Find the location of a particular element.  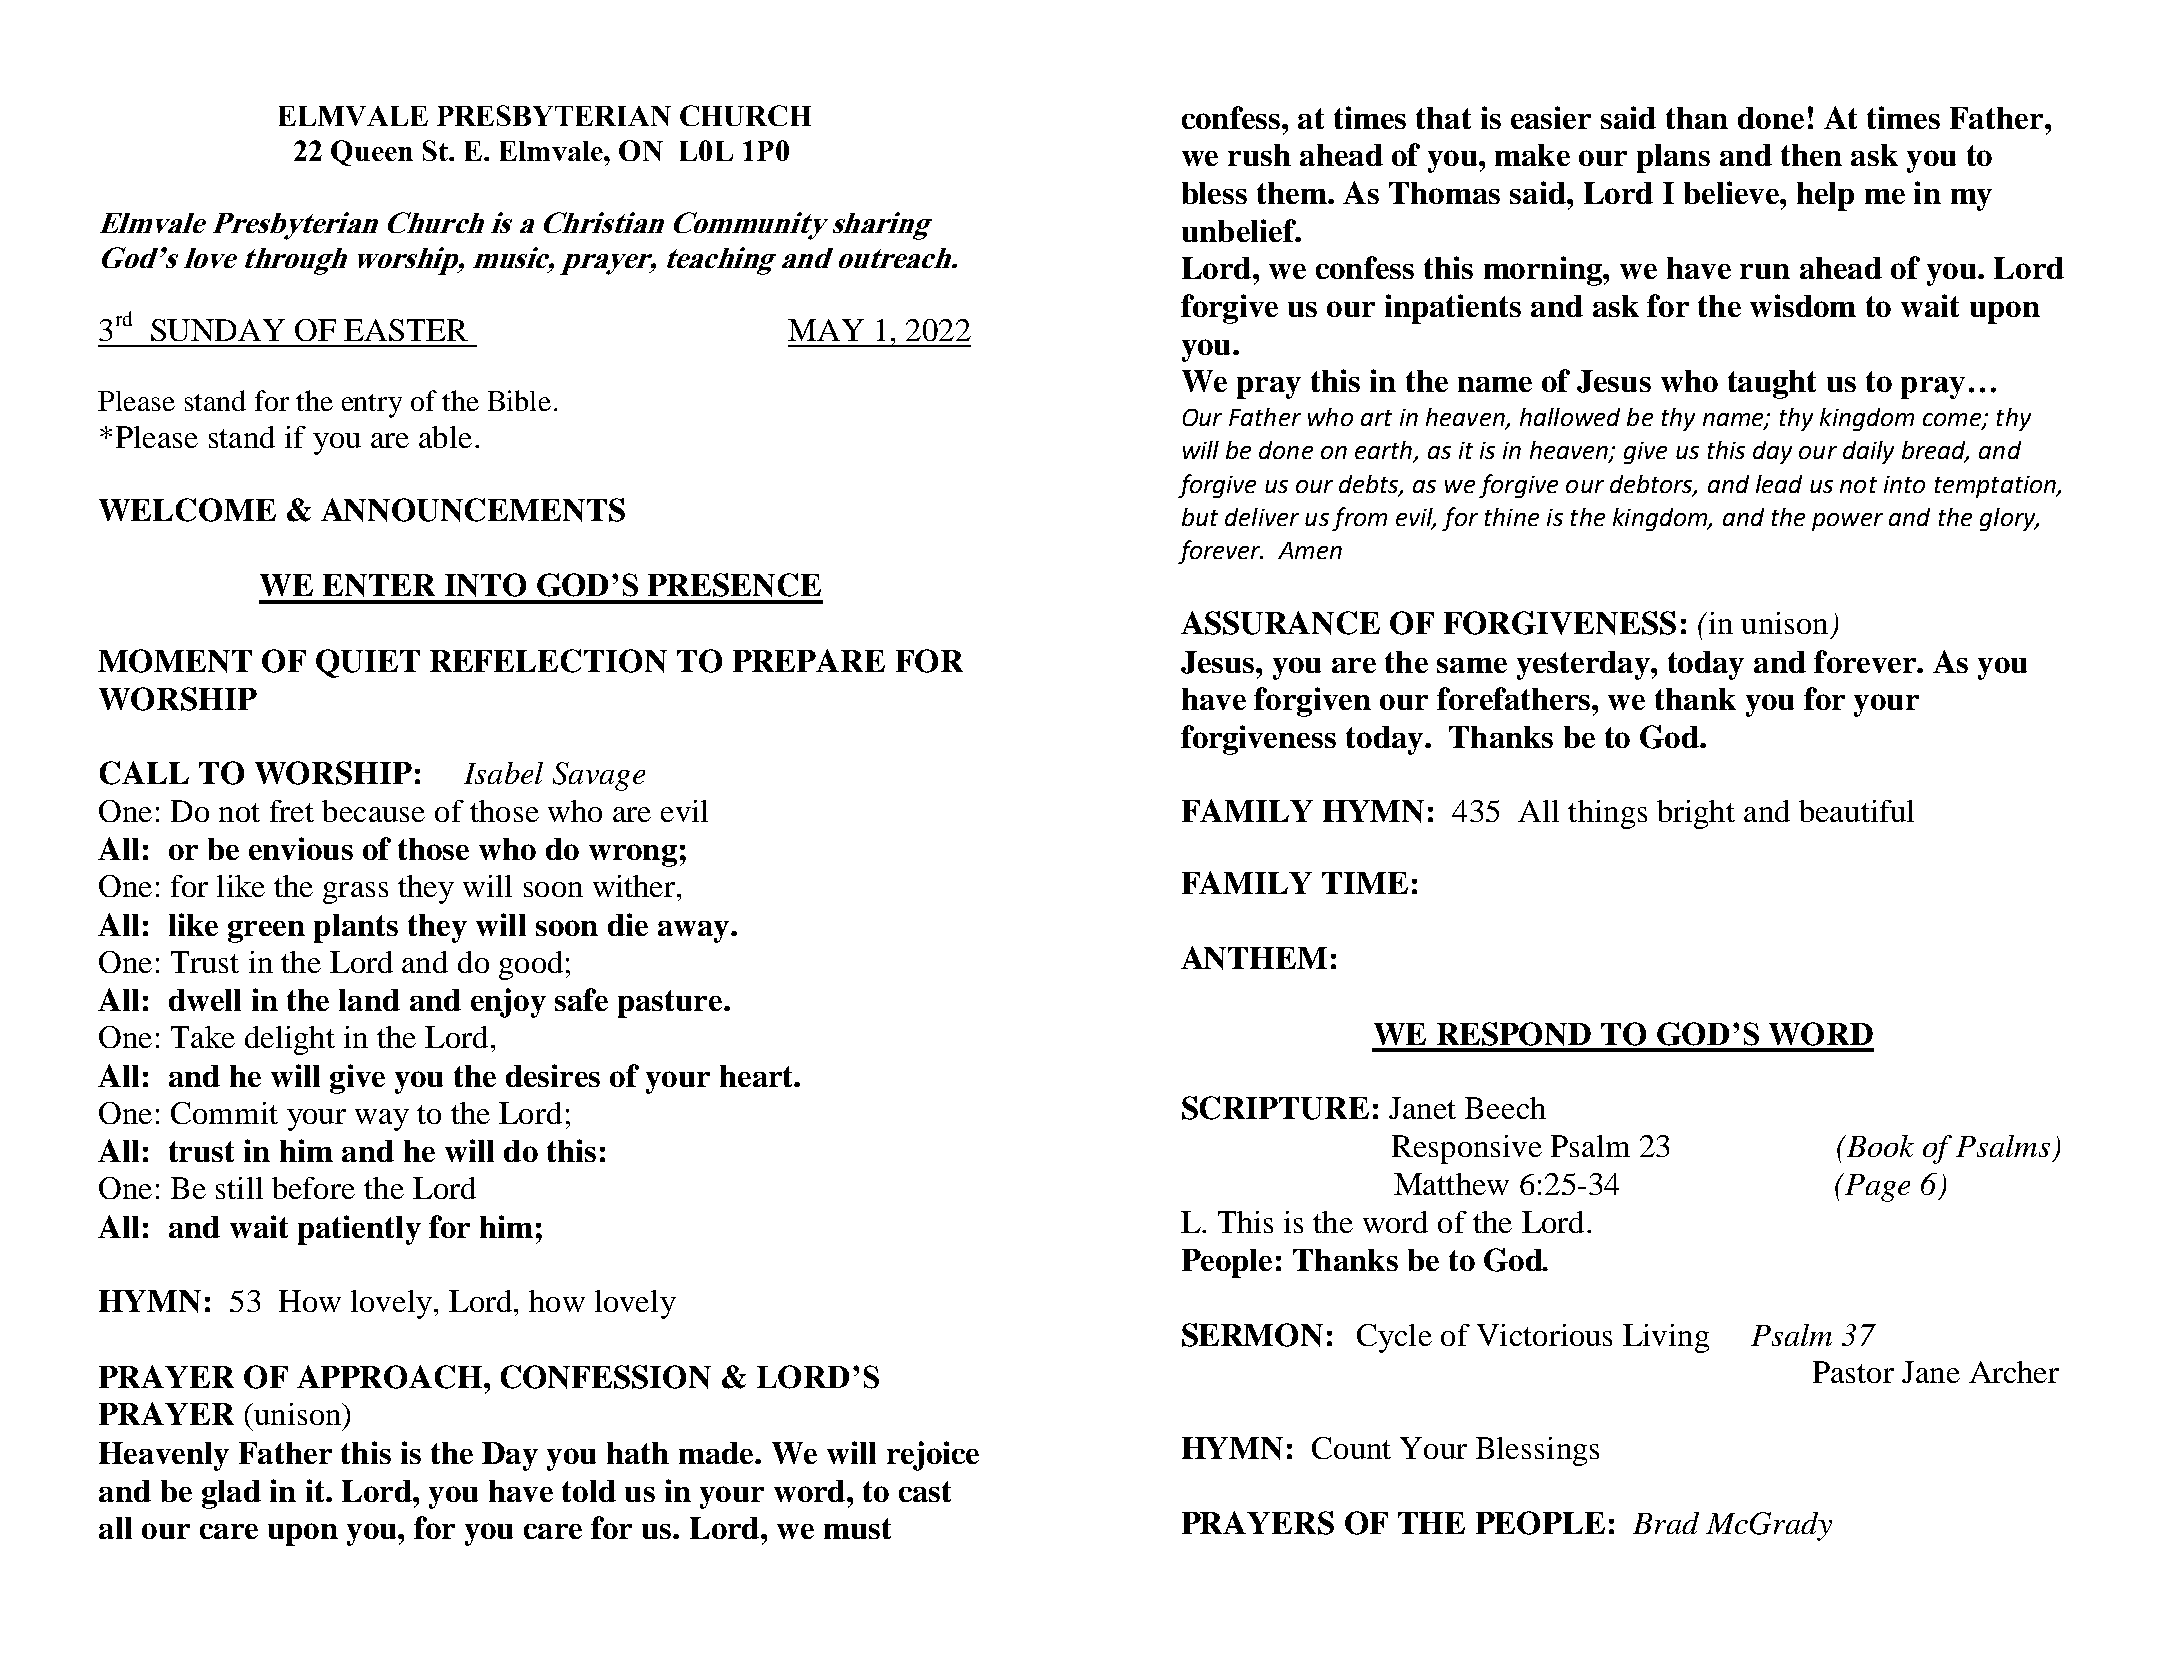

Queen is located at coordinates (372, 153).
